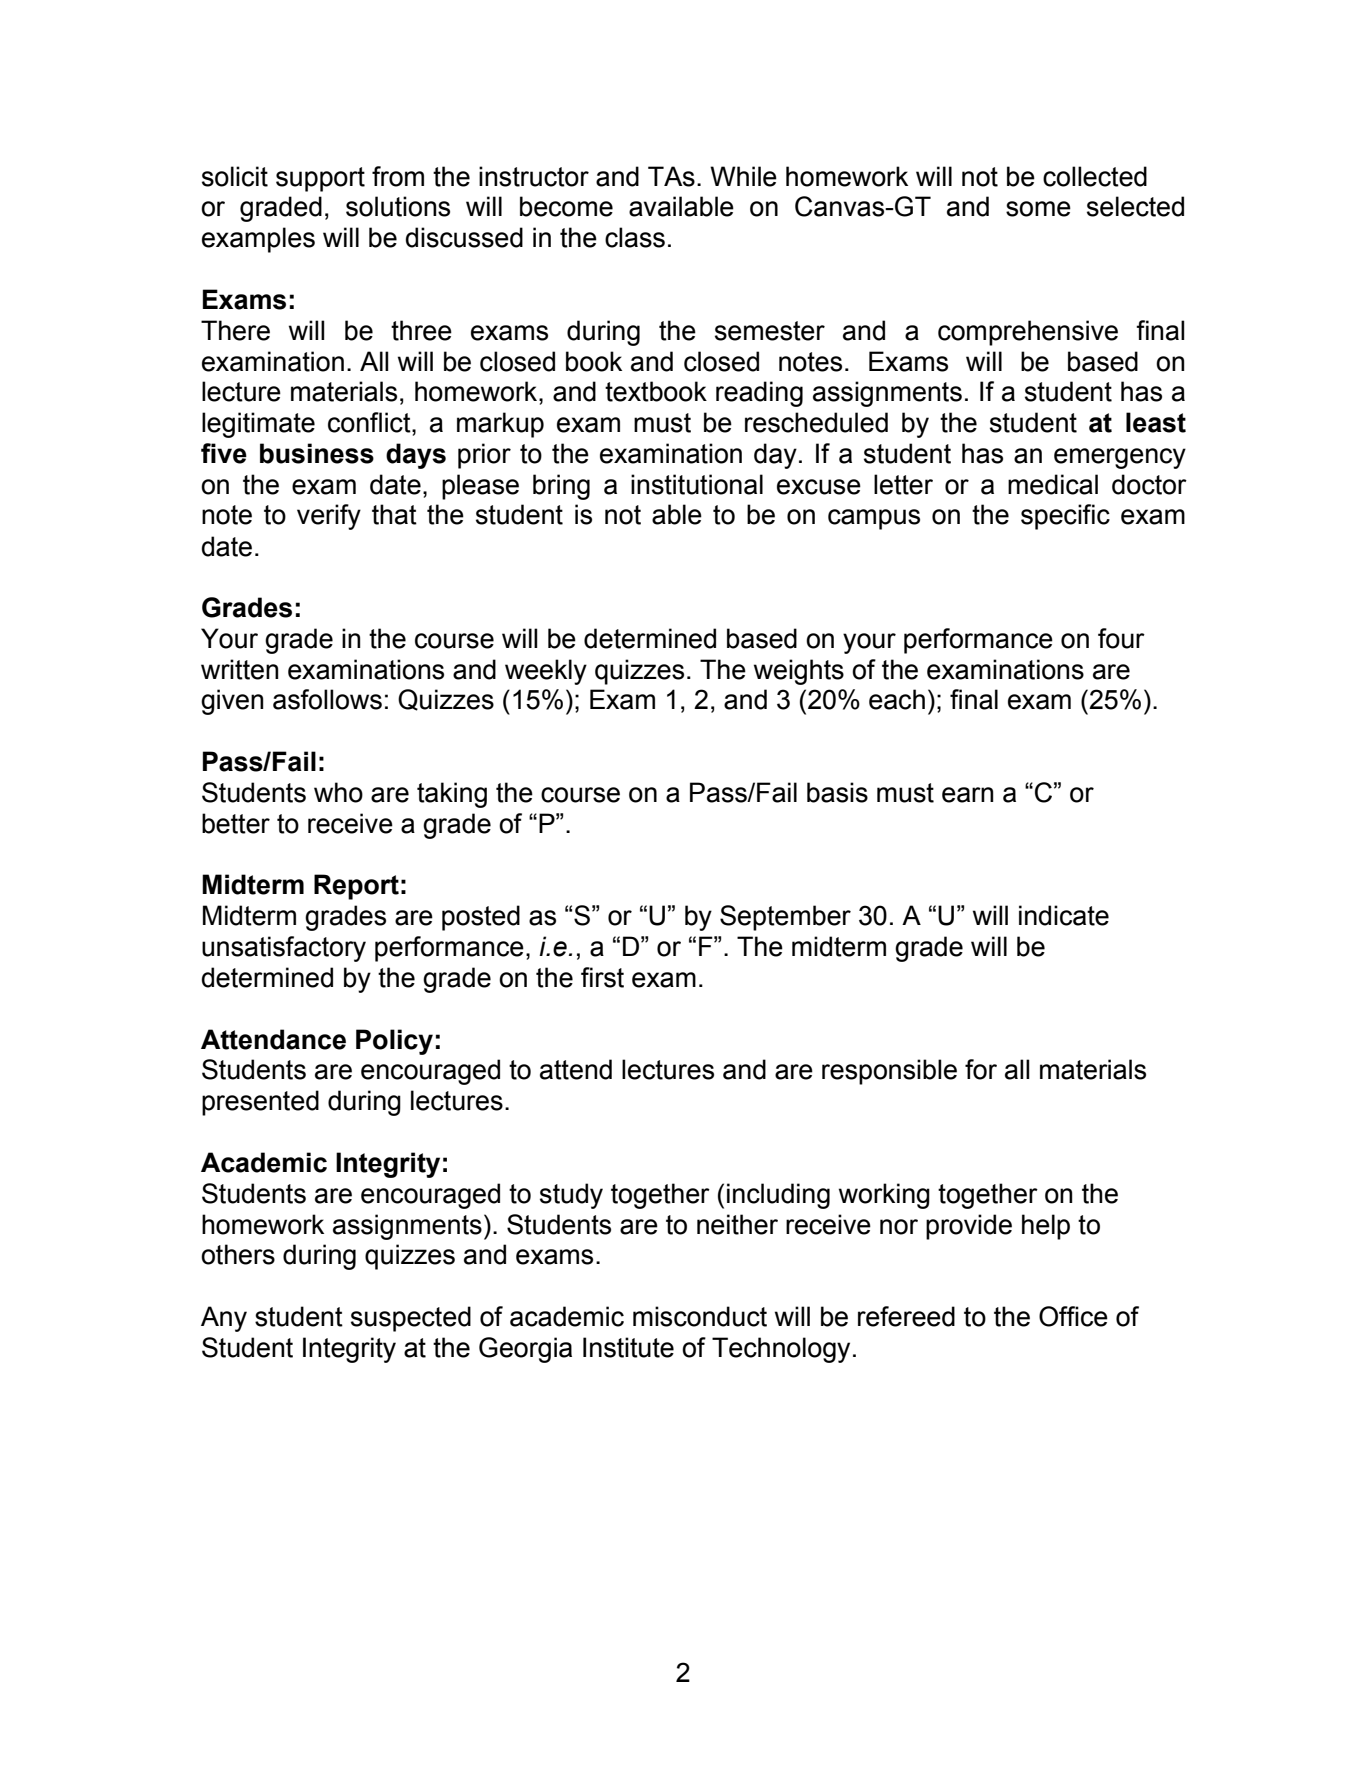  I want to click on Office, so click(1073, 1316).
